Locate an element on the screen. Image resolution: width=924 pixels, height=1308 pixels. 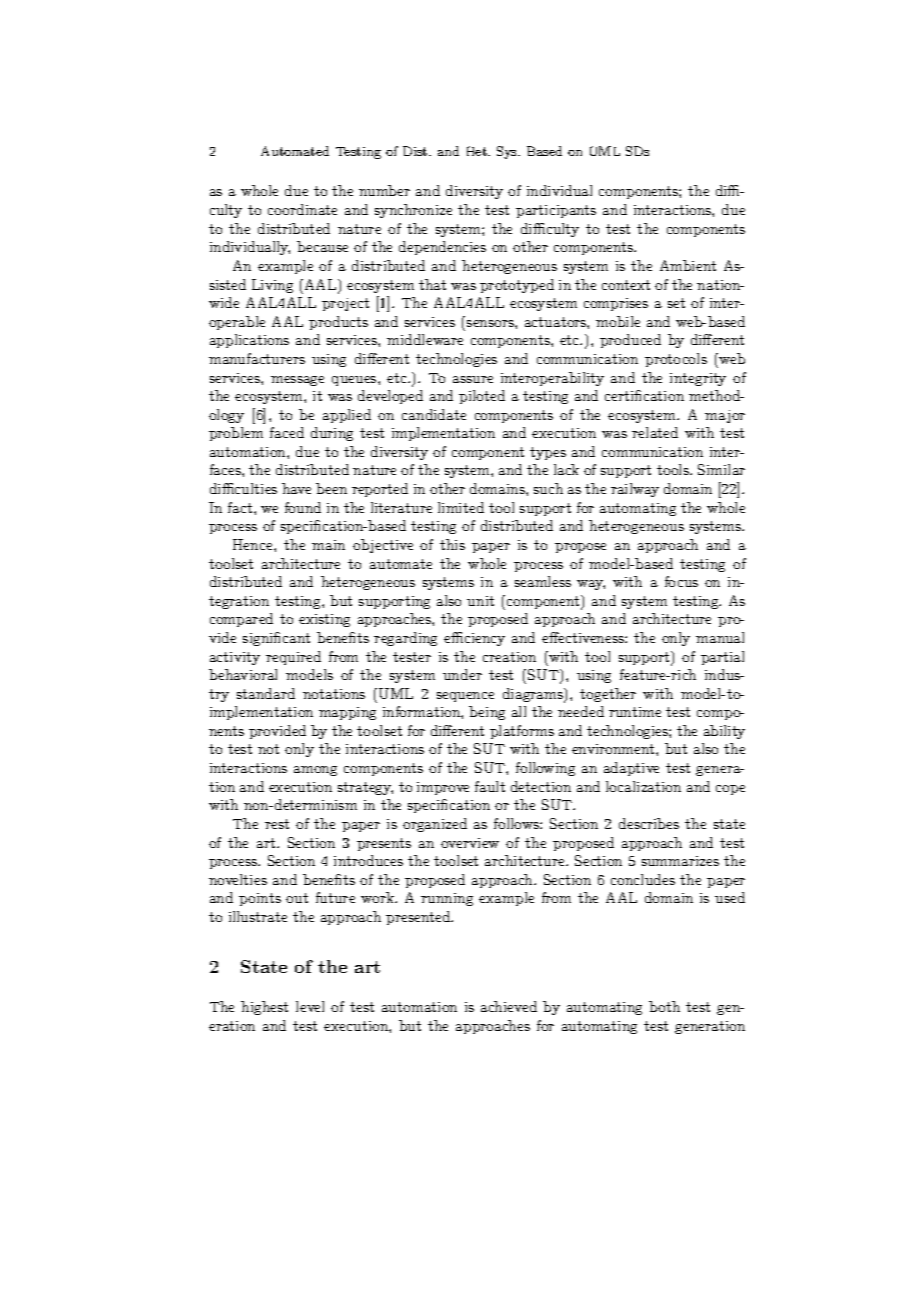
existing is located at coordinates (324, 620).
